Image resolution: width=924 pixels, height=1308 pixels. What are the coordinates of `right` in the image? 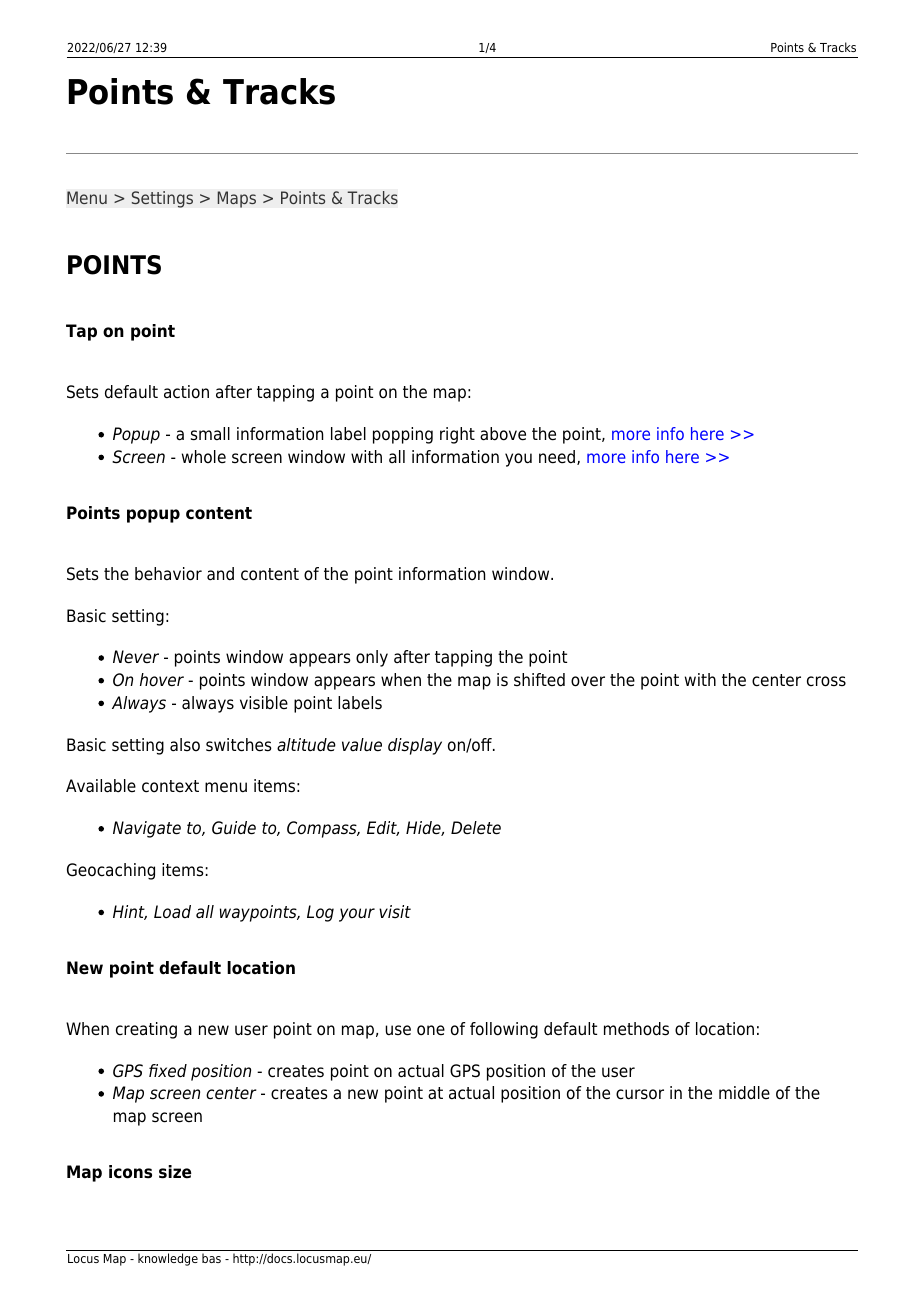 It's located at (457, 435).
